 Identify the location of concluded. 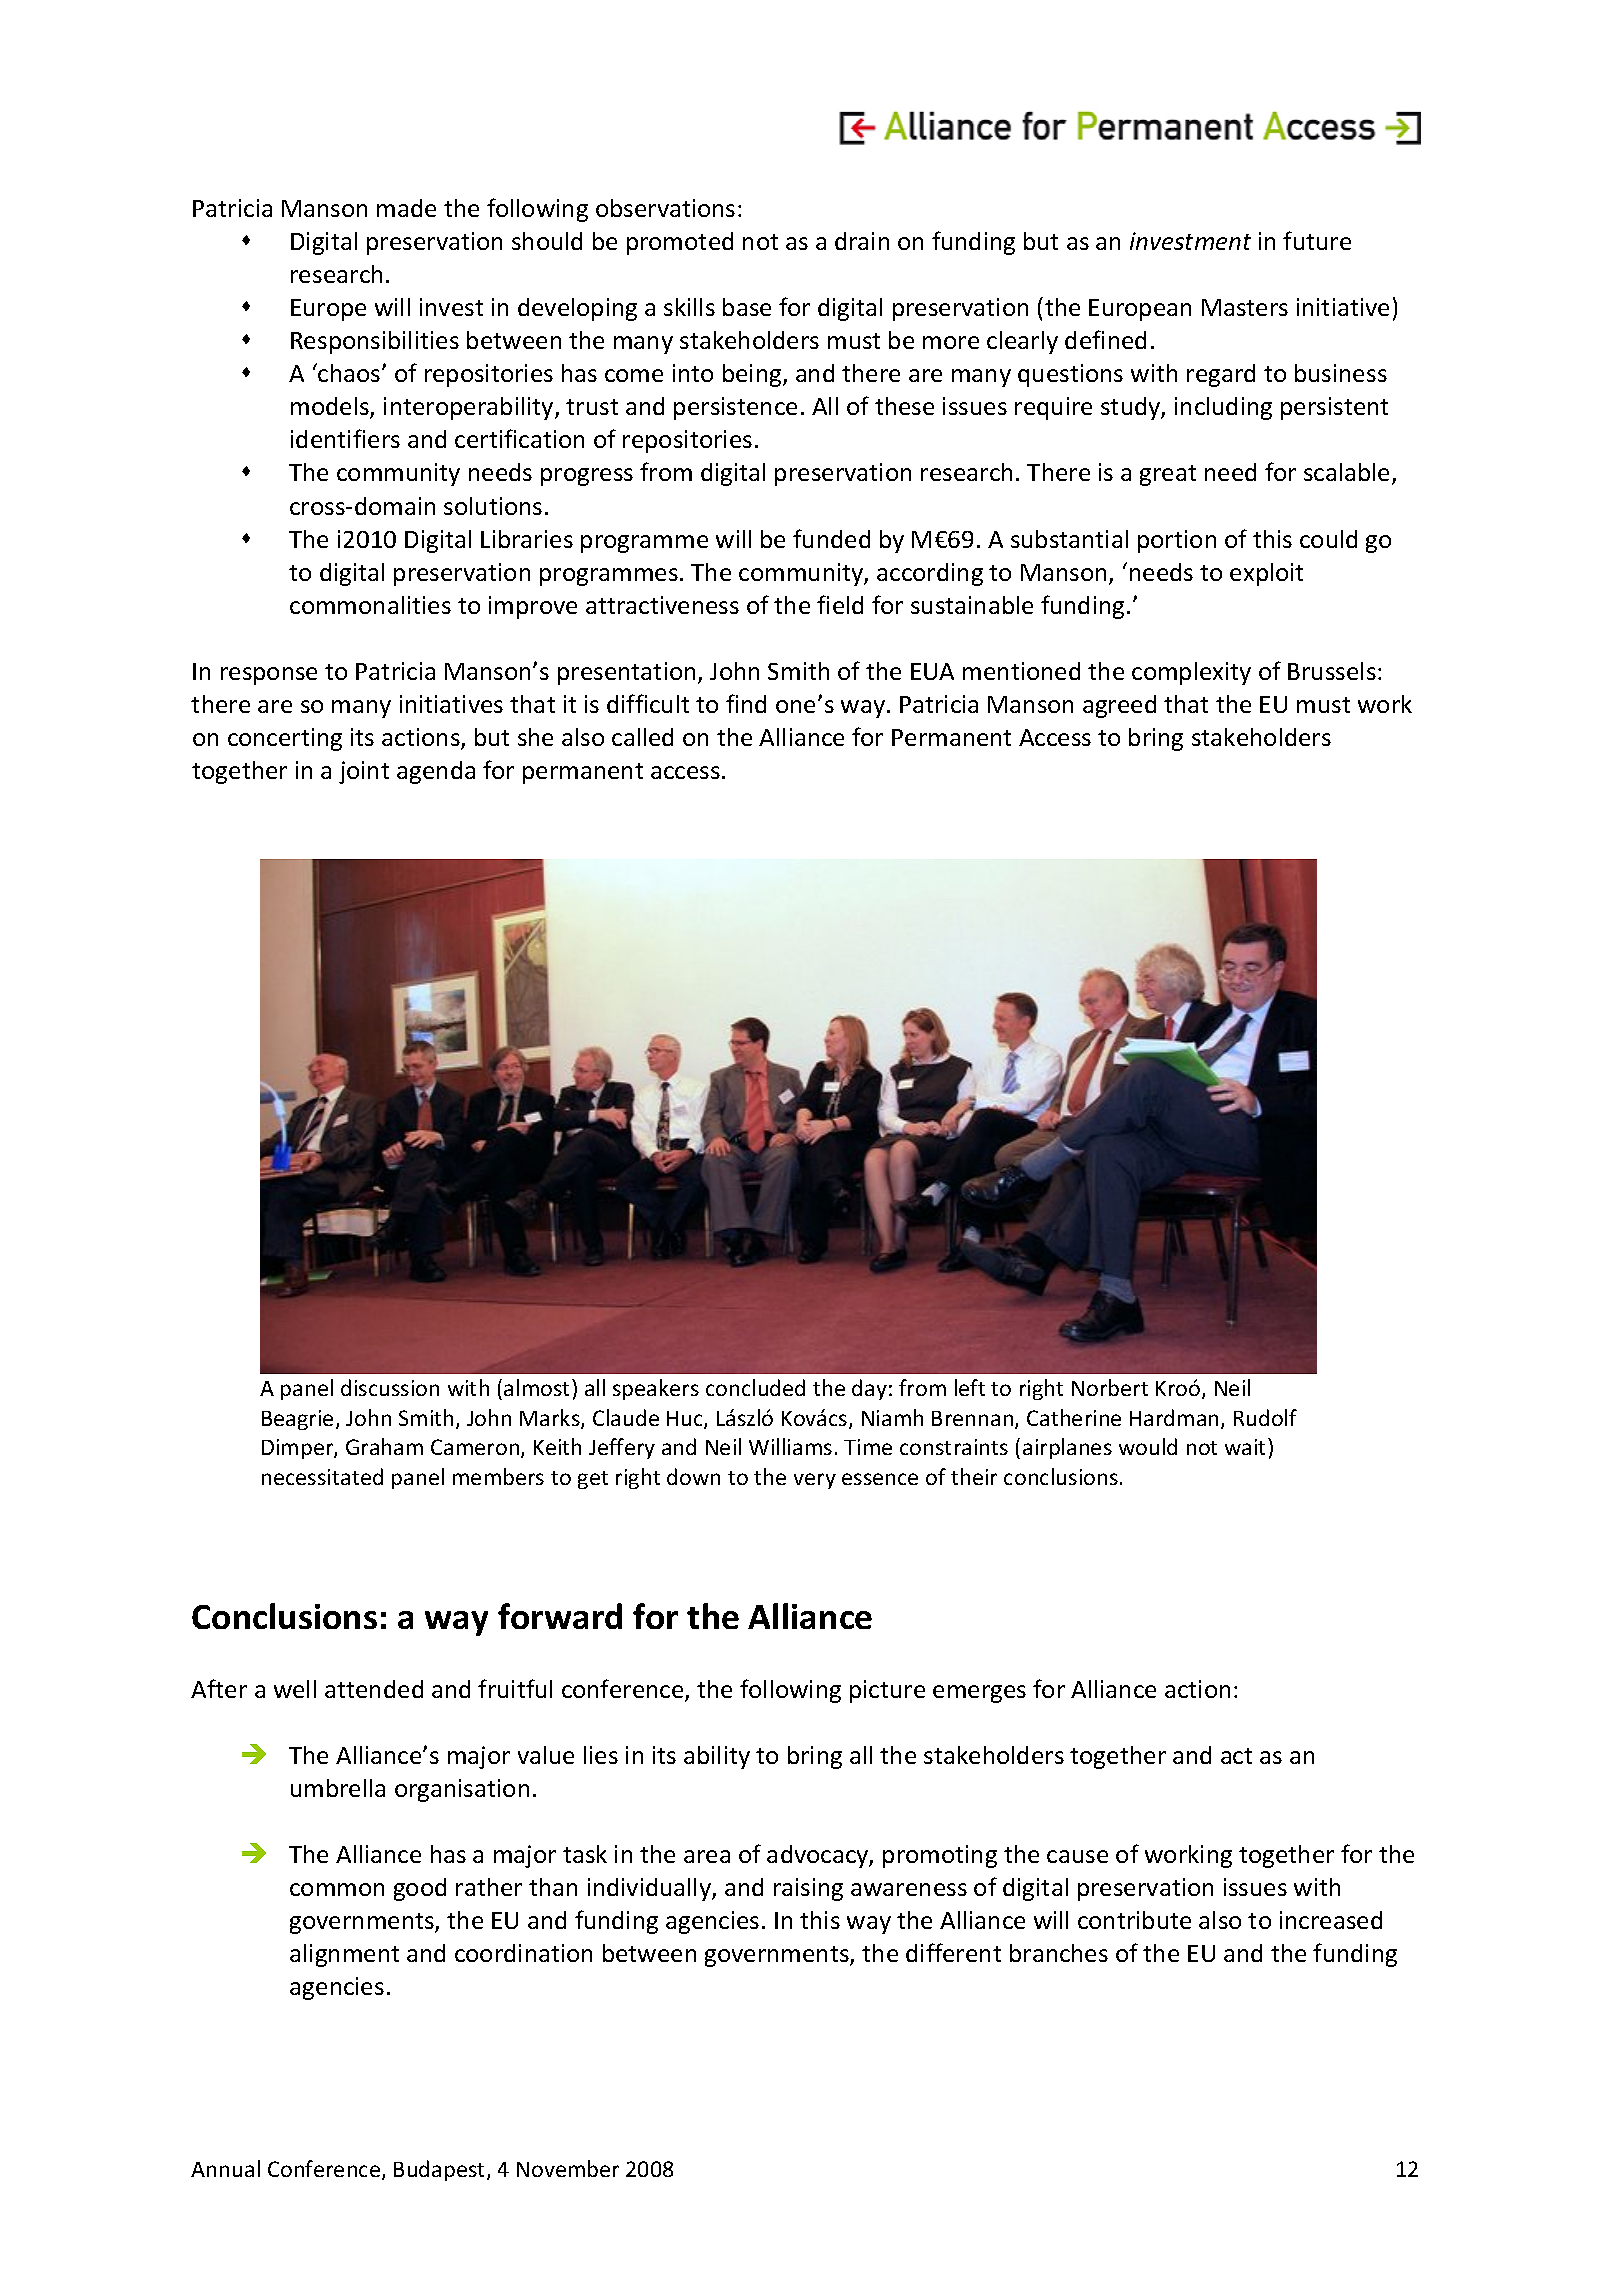
(755, 1387).
